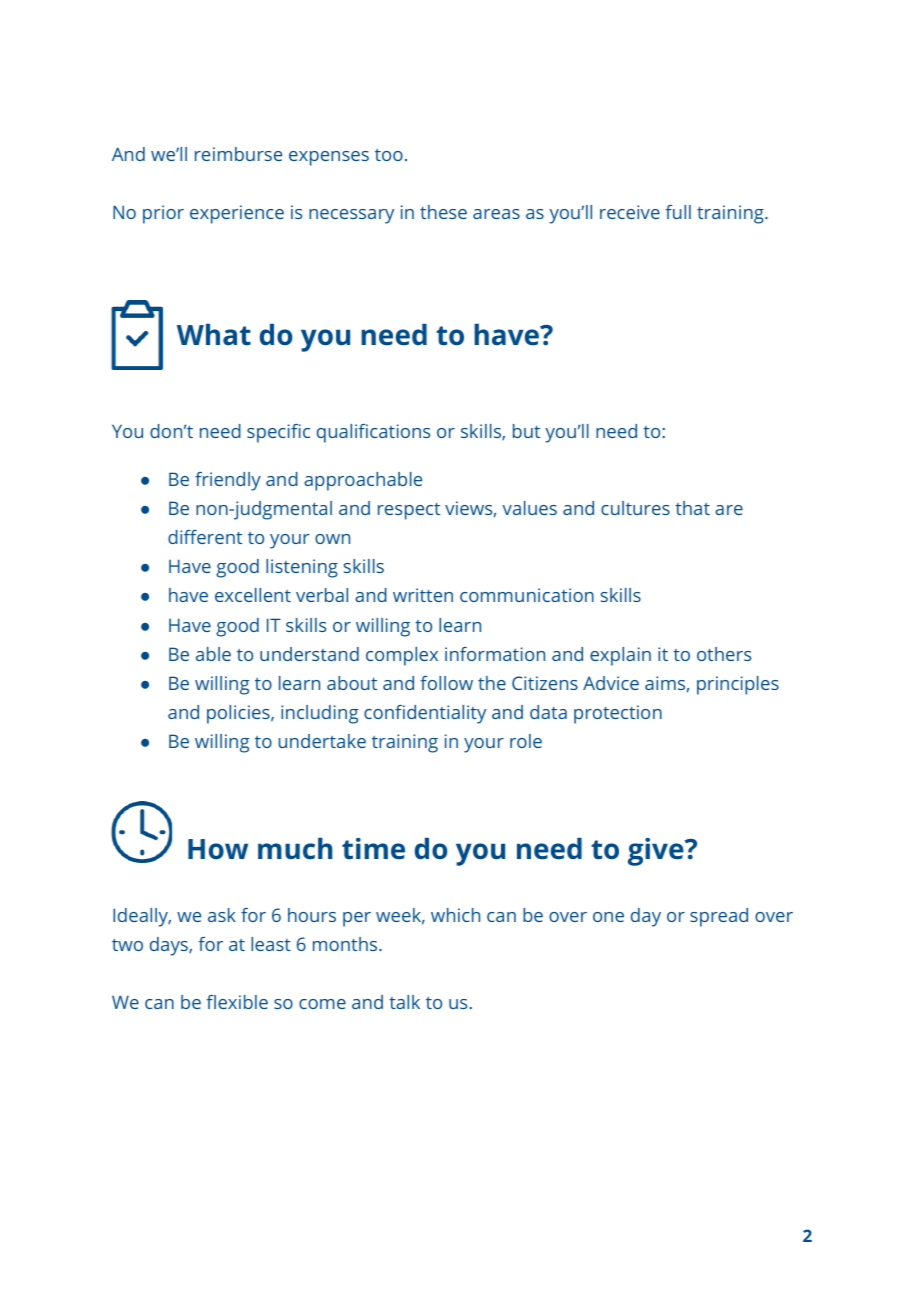 The image size is (924, 1307). I want to click on full, so click(678, 212).
